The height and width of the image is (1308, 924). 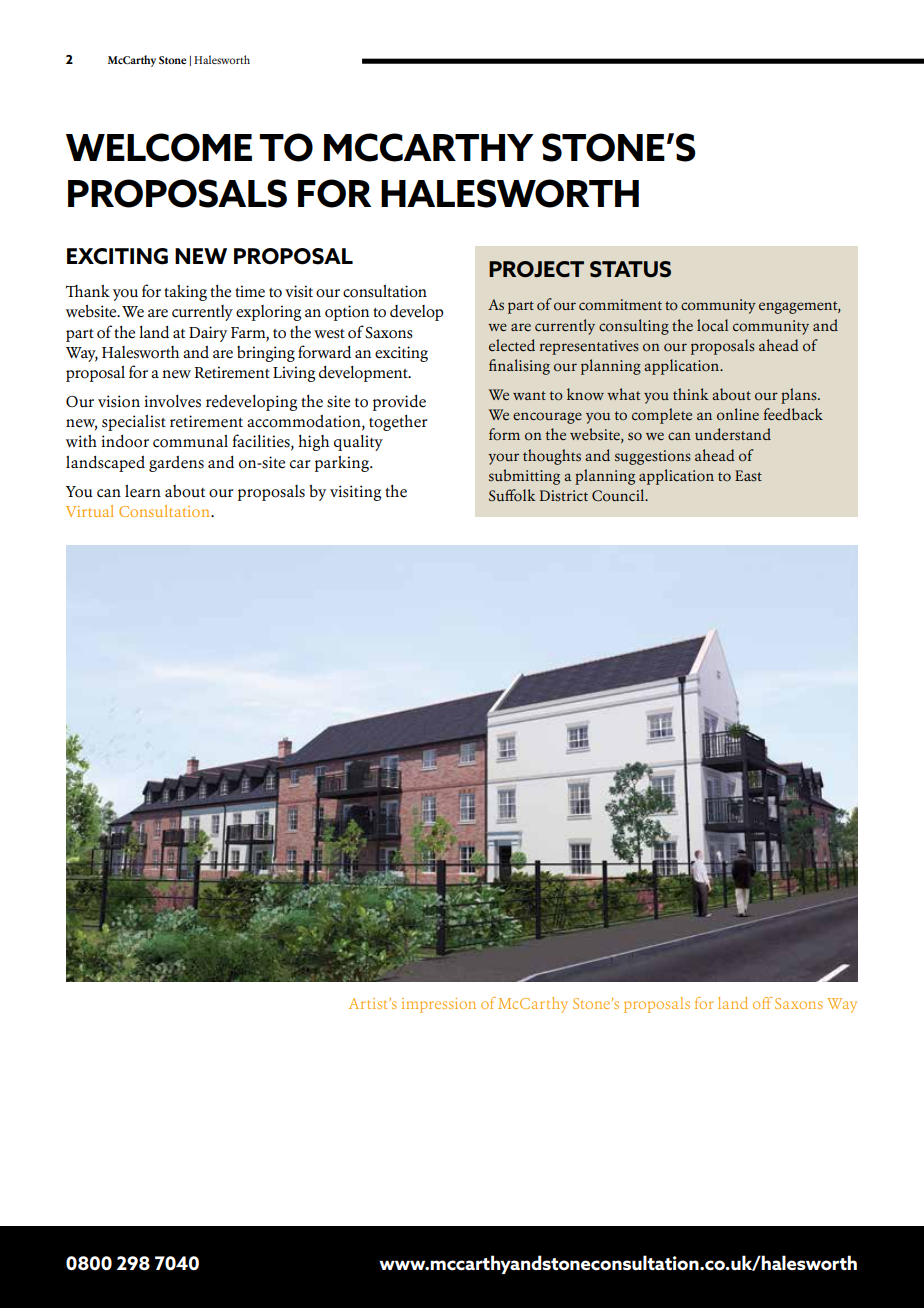 What do you see at coordinates (90, 511) in the image?
I see `Virtual` at bounding box center [90, 511].
